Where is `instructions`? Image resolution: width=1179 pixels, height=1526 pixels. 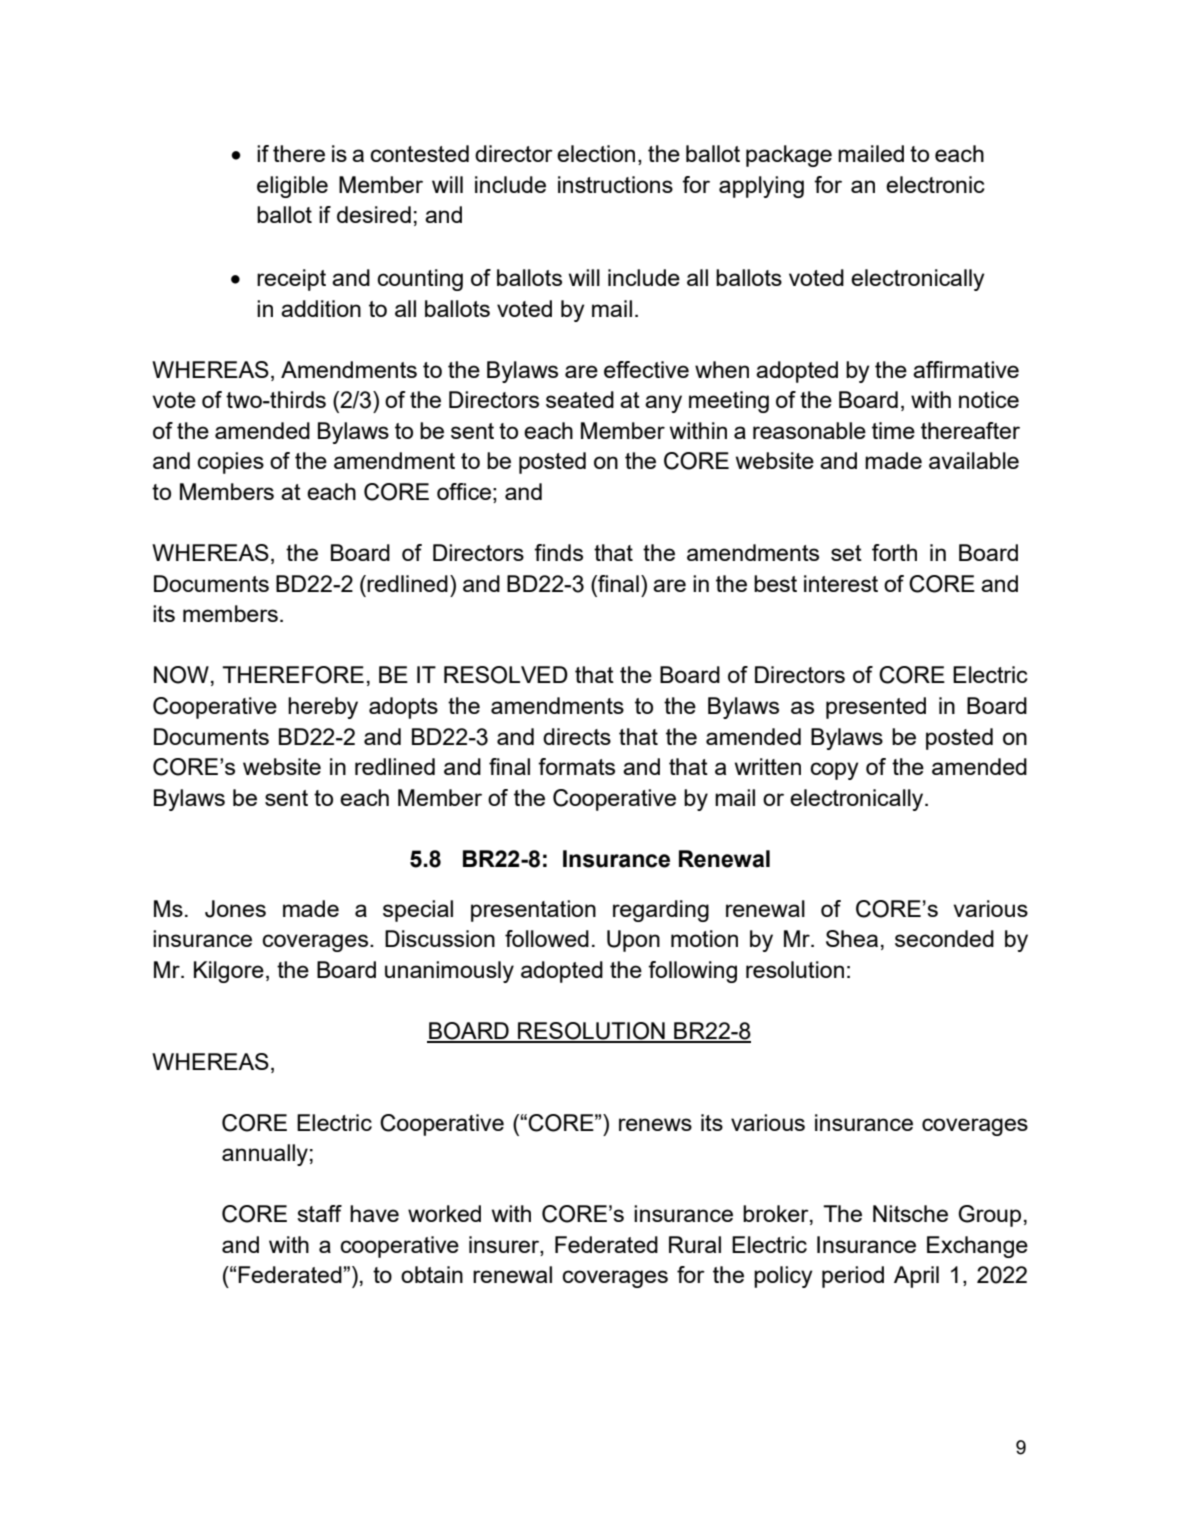 instructions is located at coordinates (615, 184).
